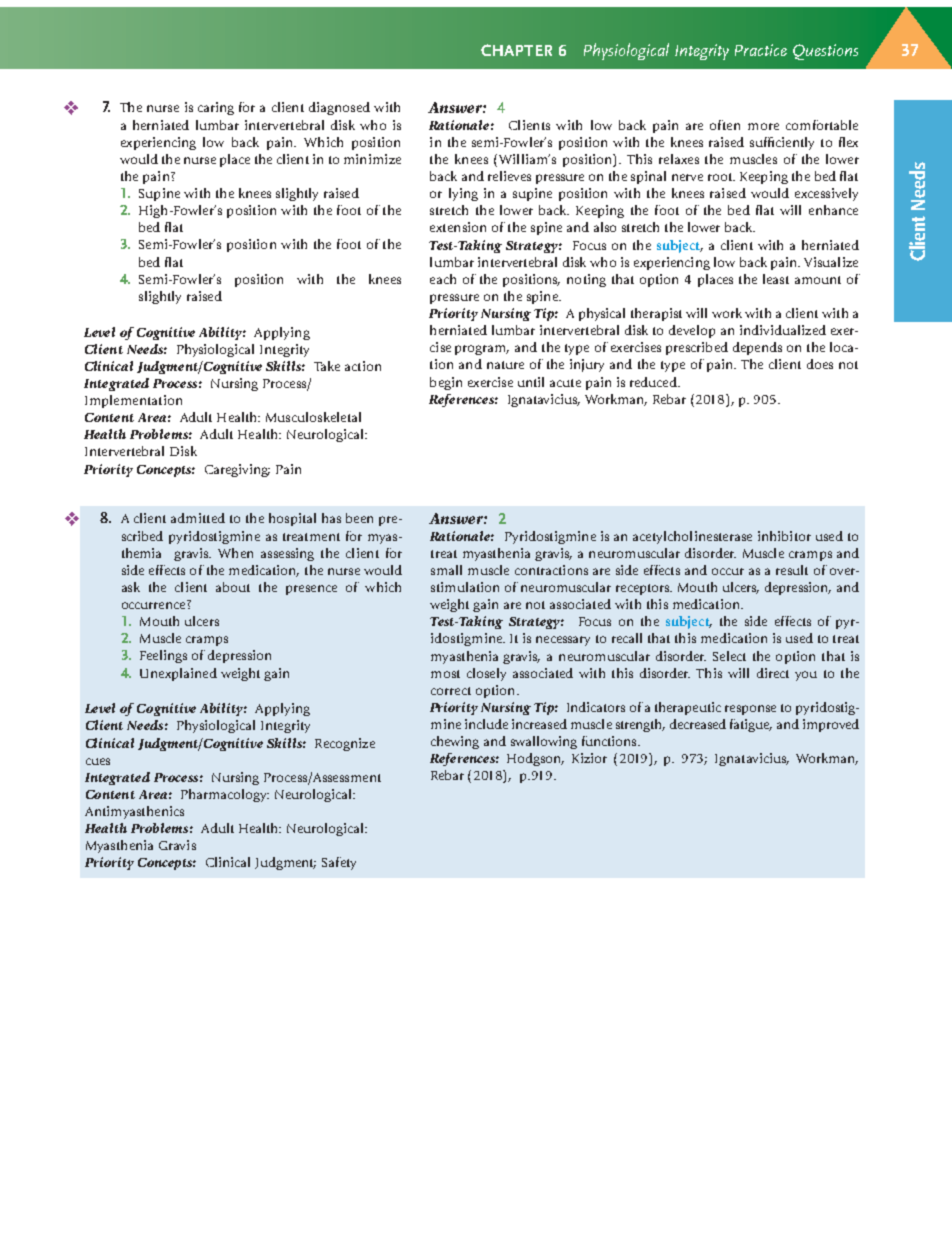 Image resolution: width=952 pixels, height=1233 pixels. I want to click on Select, so click(729, 656).
